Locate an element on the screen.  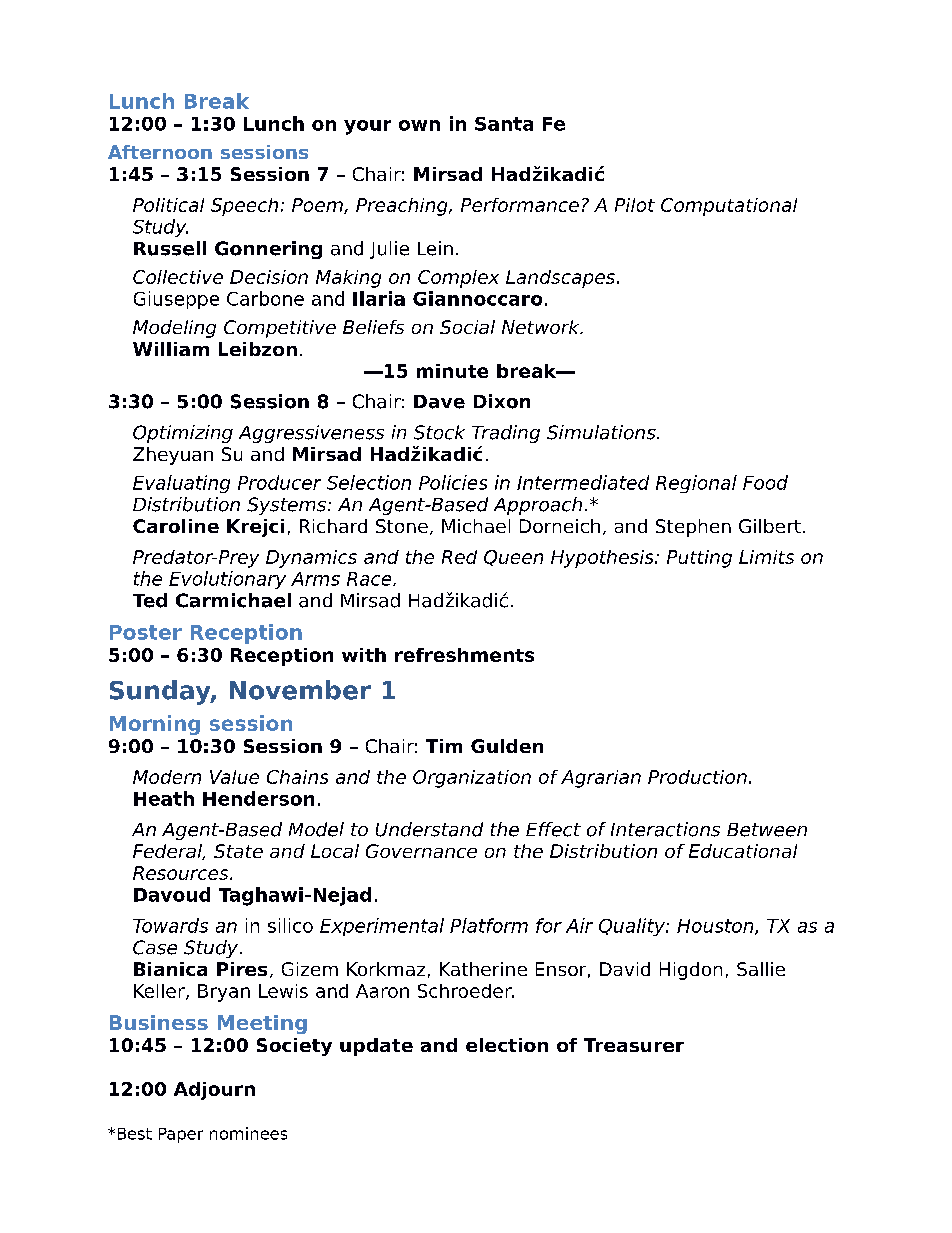
Caroline is located at coordinates (176, 526).
